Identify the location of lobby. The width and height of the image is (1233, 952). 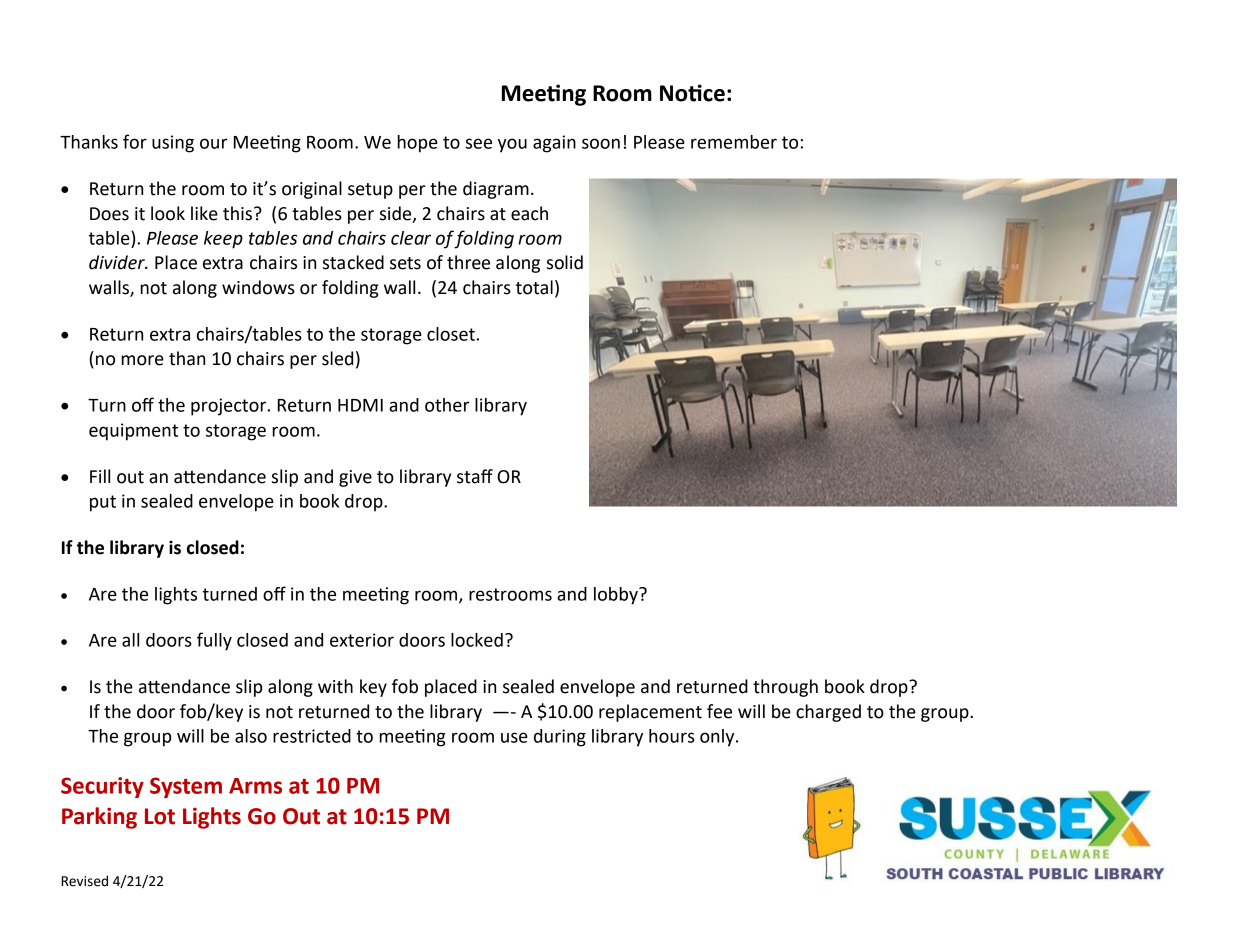
(617, 596).
